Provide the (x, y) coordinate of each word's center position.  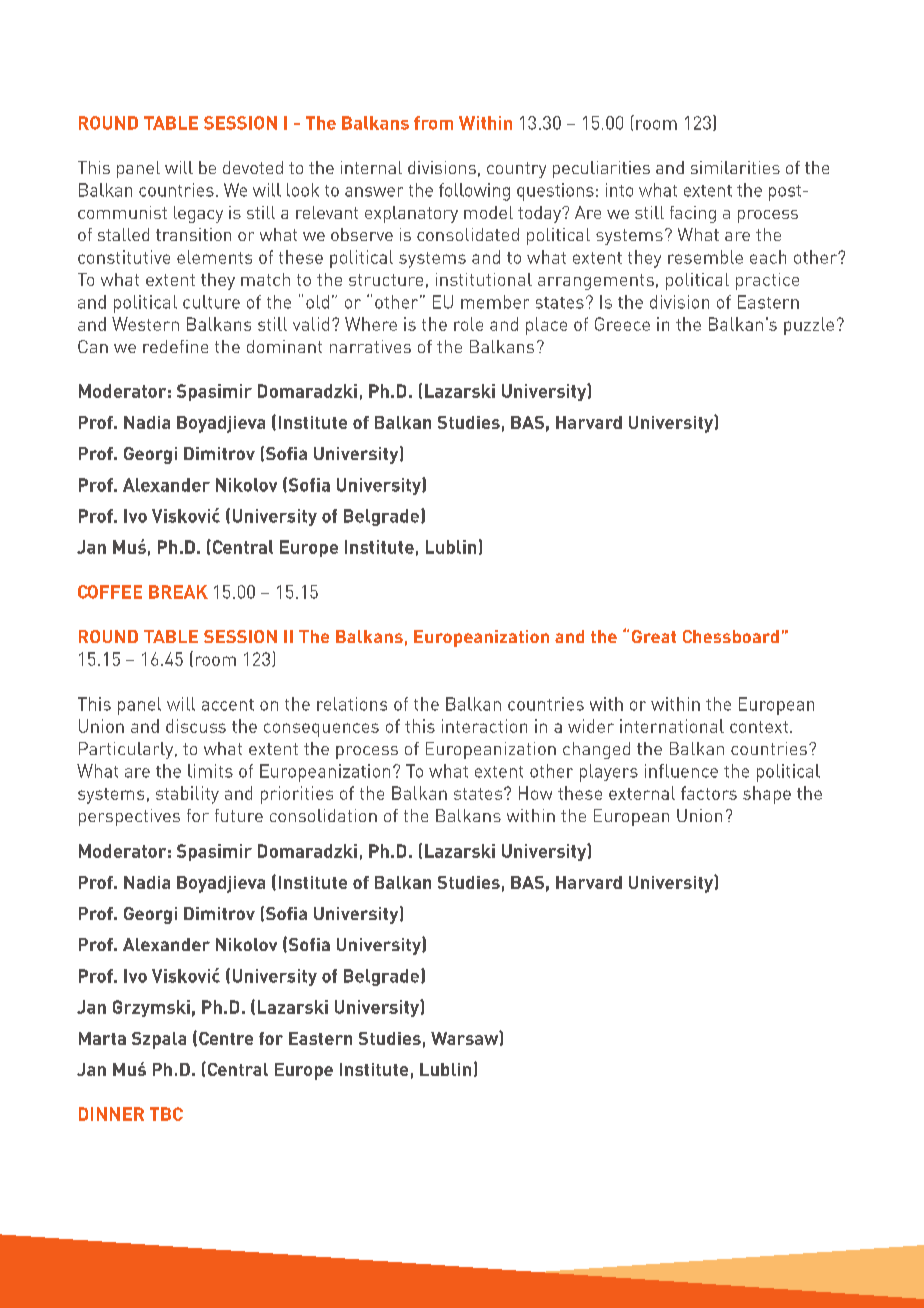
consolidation (323, 815)
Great (654, 636)
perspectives (129, 817)
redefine (175, 346)
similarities (735, 167)
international (672, 726)
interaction (484, 726)
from (433, 123)
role (468, 324)
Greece (622, 324)
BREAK (178, 592)
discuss (196, 726)
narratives (370, 346)
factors (709, 793)
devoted (253, 167)
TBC (166, 1114)
